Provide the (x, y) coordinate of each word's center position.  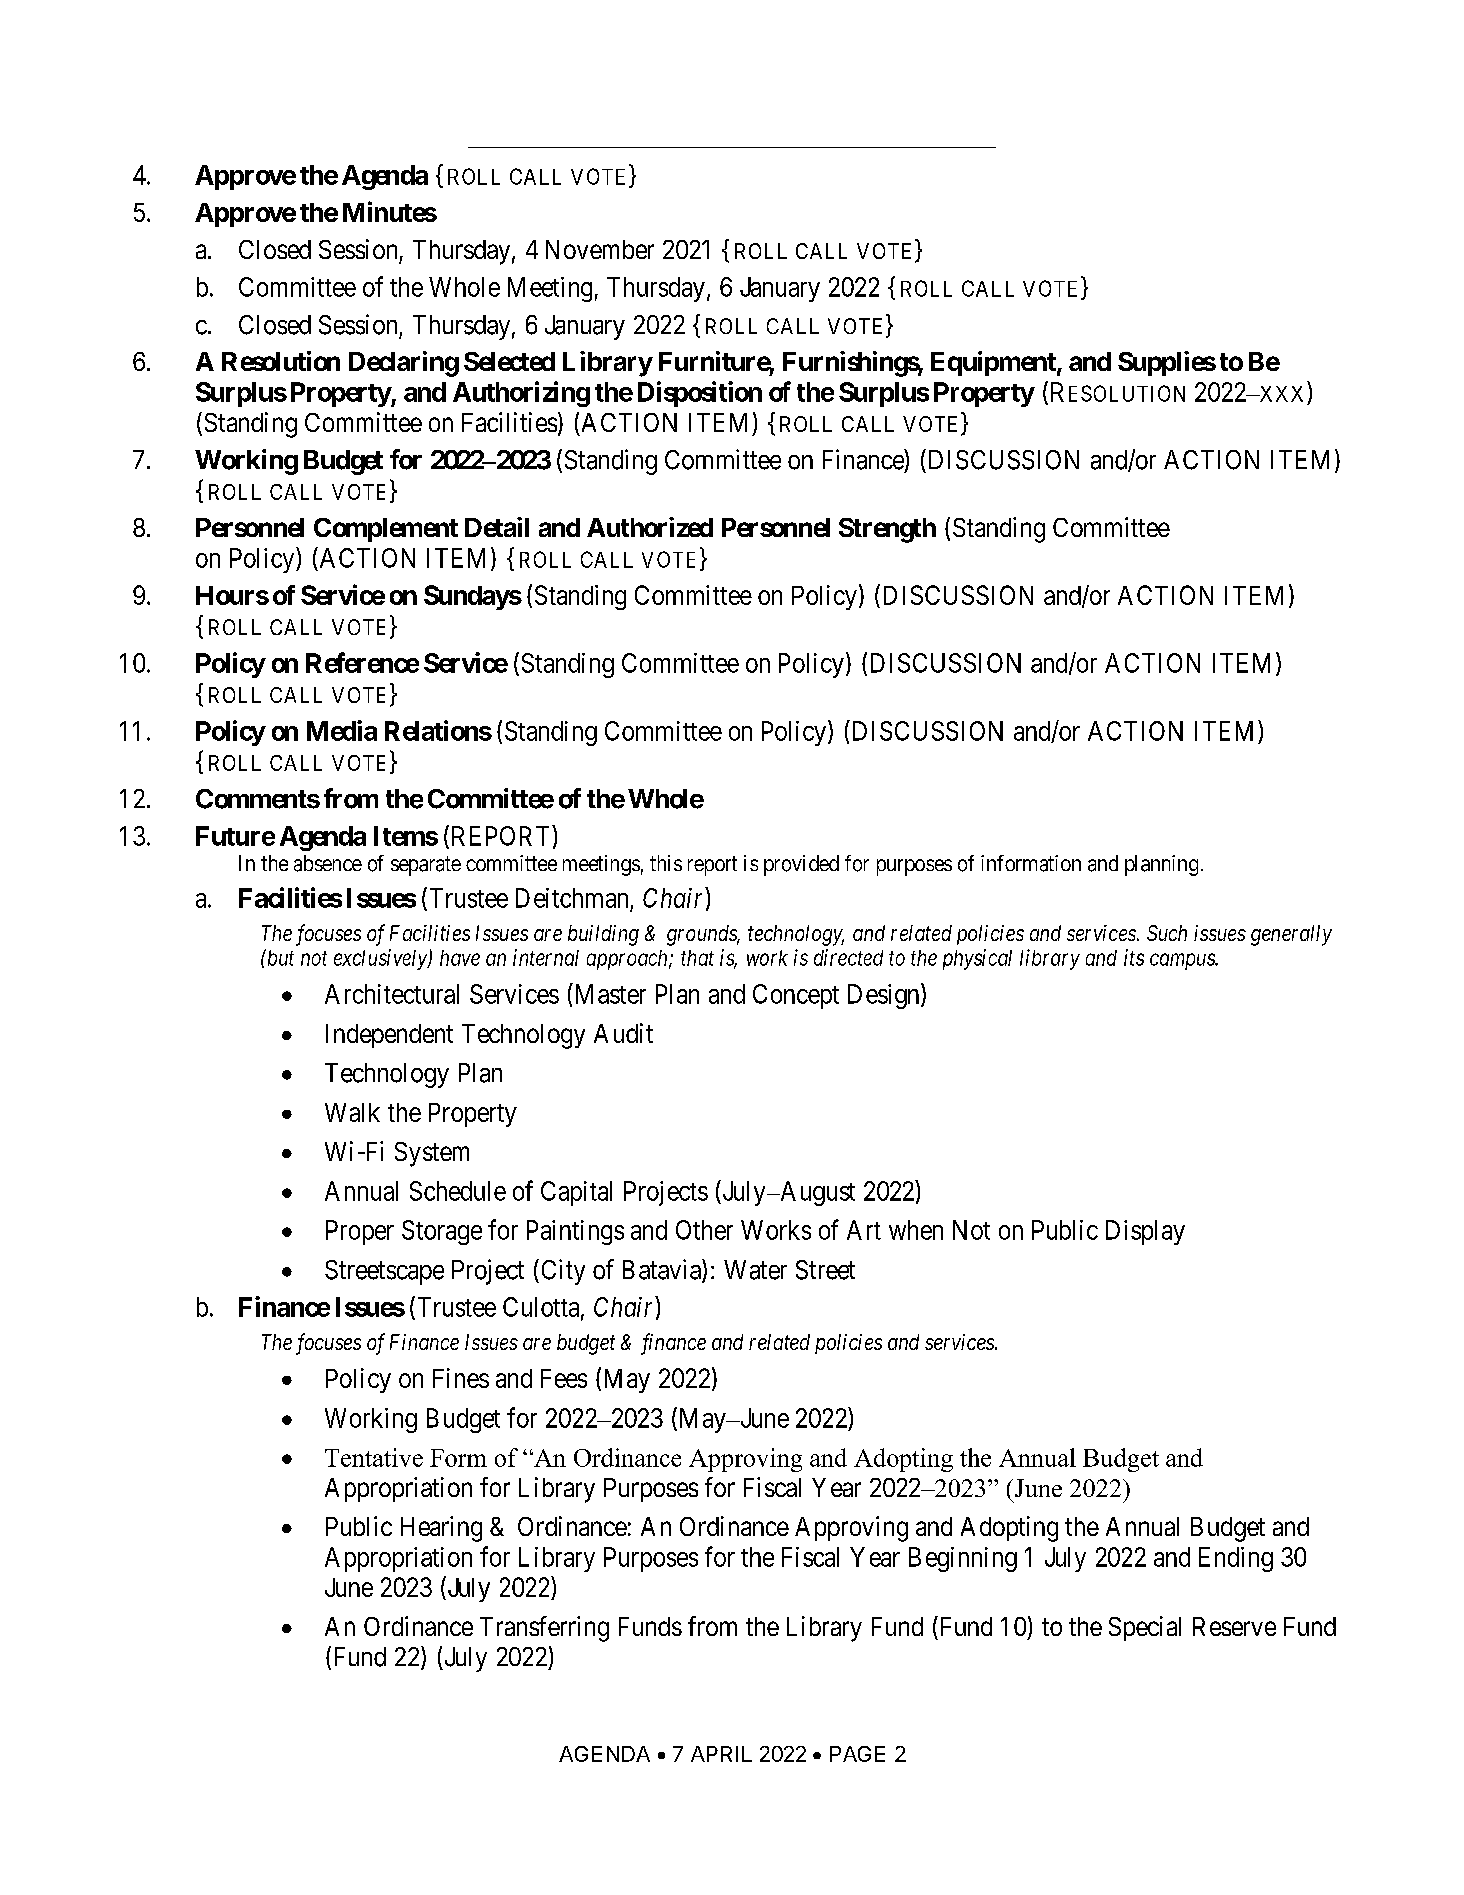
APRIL (721, 1754)
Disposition (700, 394)
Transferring (544, 1629)
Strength (887, 530)
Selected (509, 361)
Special (1145, 1628)
